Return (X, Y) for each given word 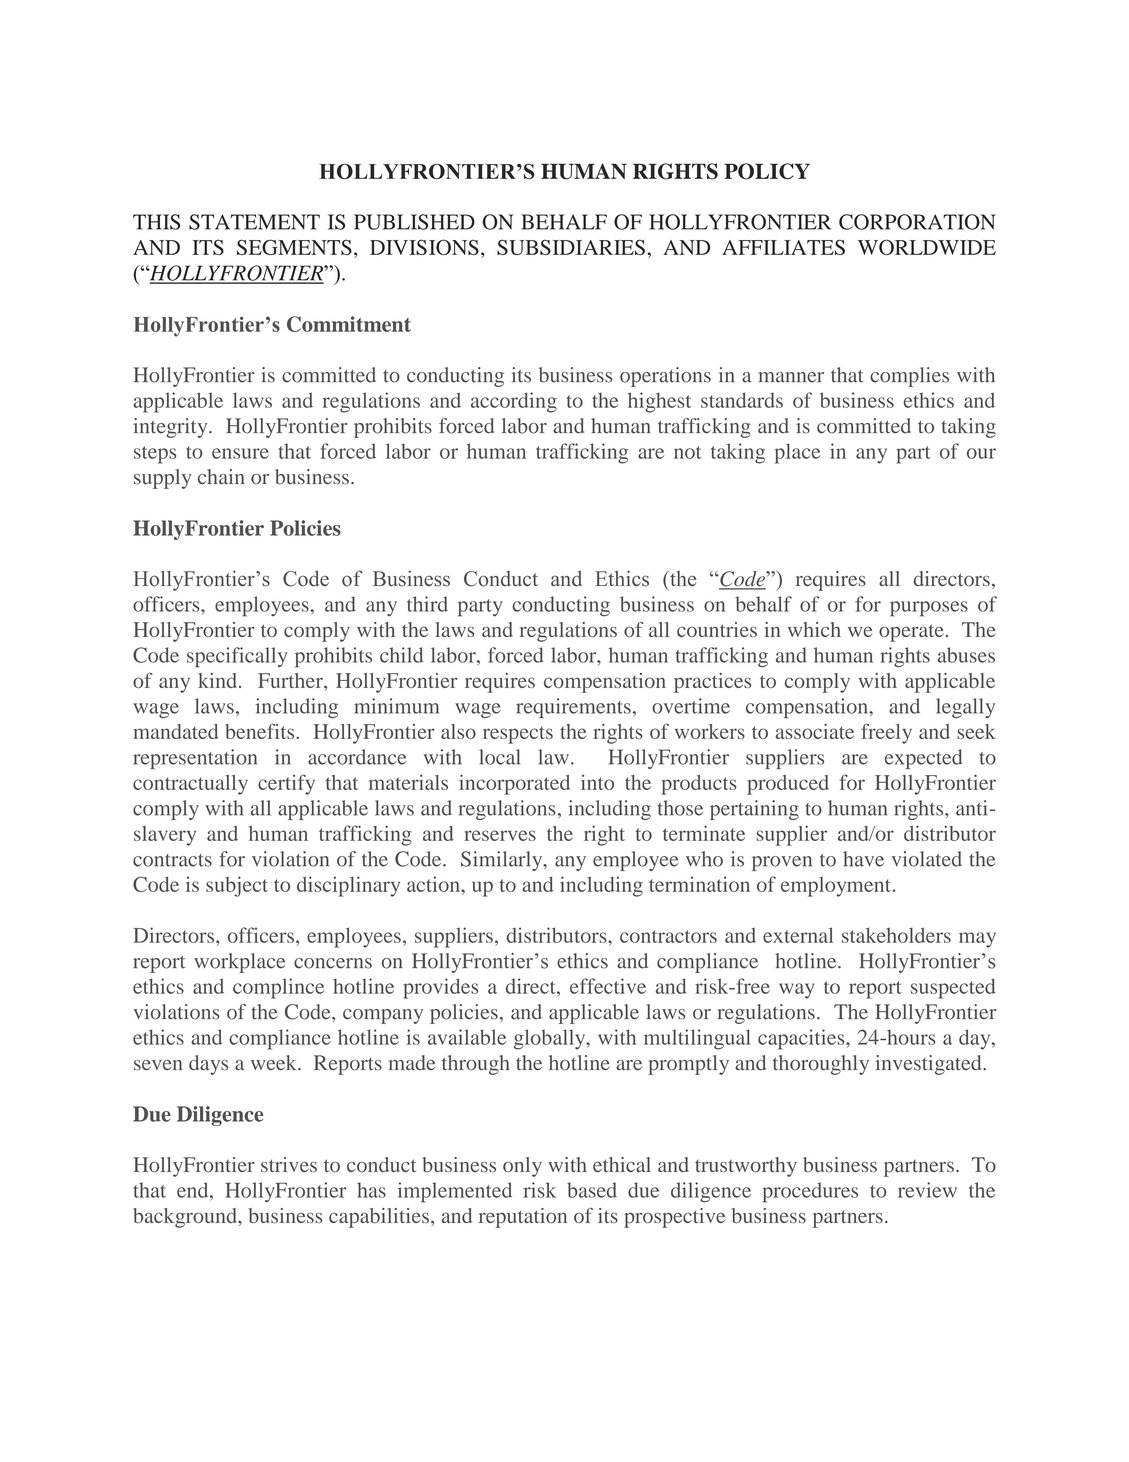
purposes (929, 609)
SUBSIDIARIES (571, 247)
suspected (953, 988)
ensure (240, 453)
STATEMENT (254, 222)
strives (289, 1165)
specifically (237, 657)
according (514, 402)
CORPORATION (917, 222)
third (427, 604)
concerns (333, 963)
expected (924, 759)
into (597, 782)
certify (286, 784)
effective (608, 986)
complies (909, 377)
